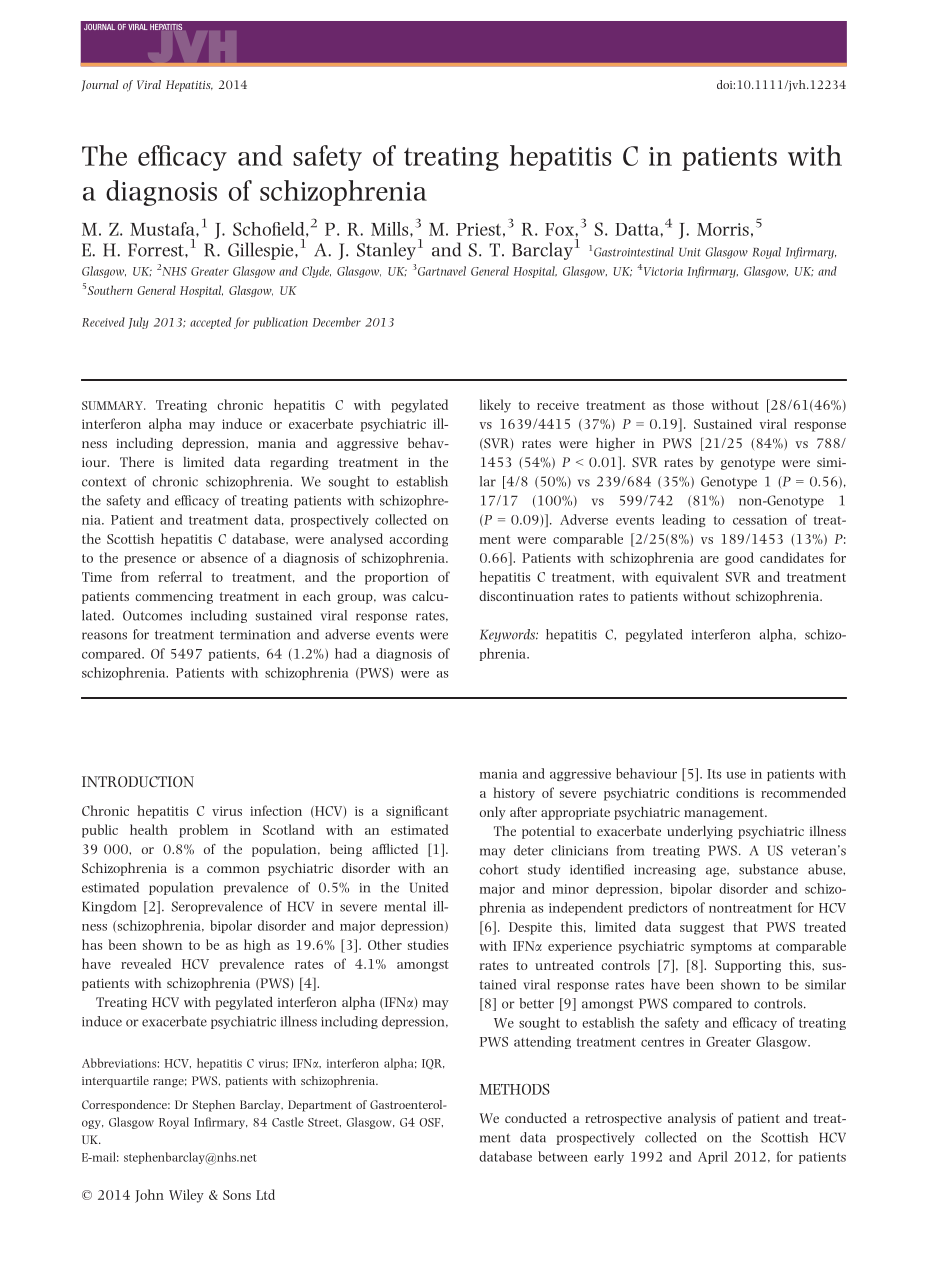 This document has width=952, height=1275. Describe the element at coordinates (104, 482) in the document. I see `context` at that location.
